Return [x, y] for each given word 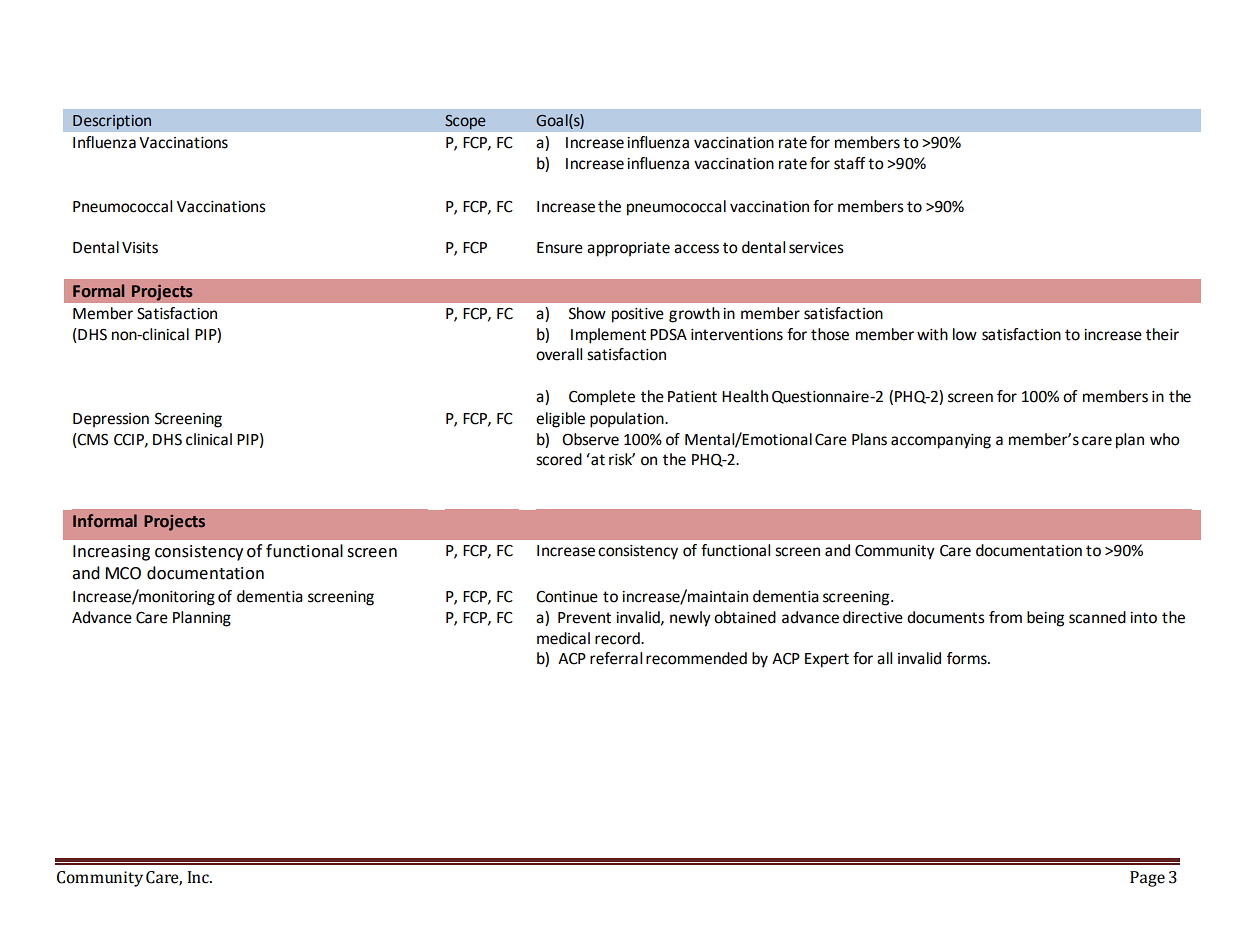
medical [563, 638]
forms [968, 658]
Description [112, 122]
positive [638, 315]
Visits [140, 248]
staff [850, 163]
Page [1147, 879]
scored [559, 459]
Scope [465, 122]
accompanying [941, 441]
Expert [827, 660]
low [965, 334]
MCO [123, 573]
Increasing [111, 553]
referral [616, 658]
